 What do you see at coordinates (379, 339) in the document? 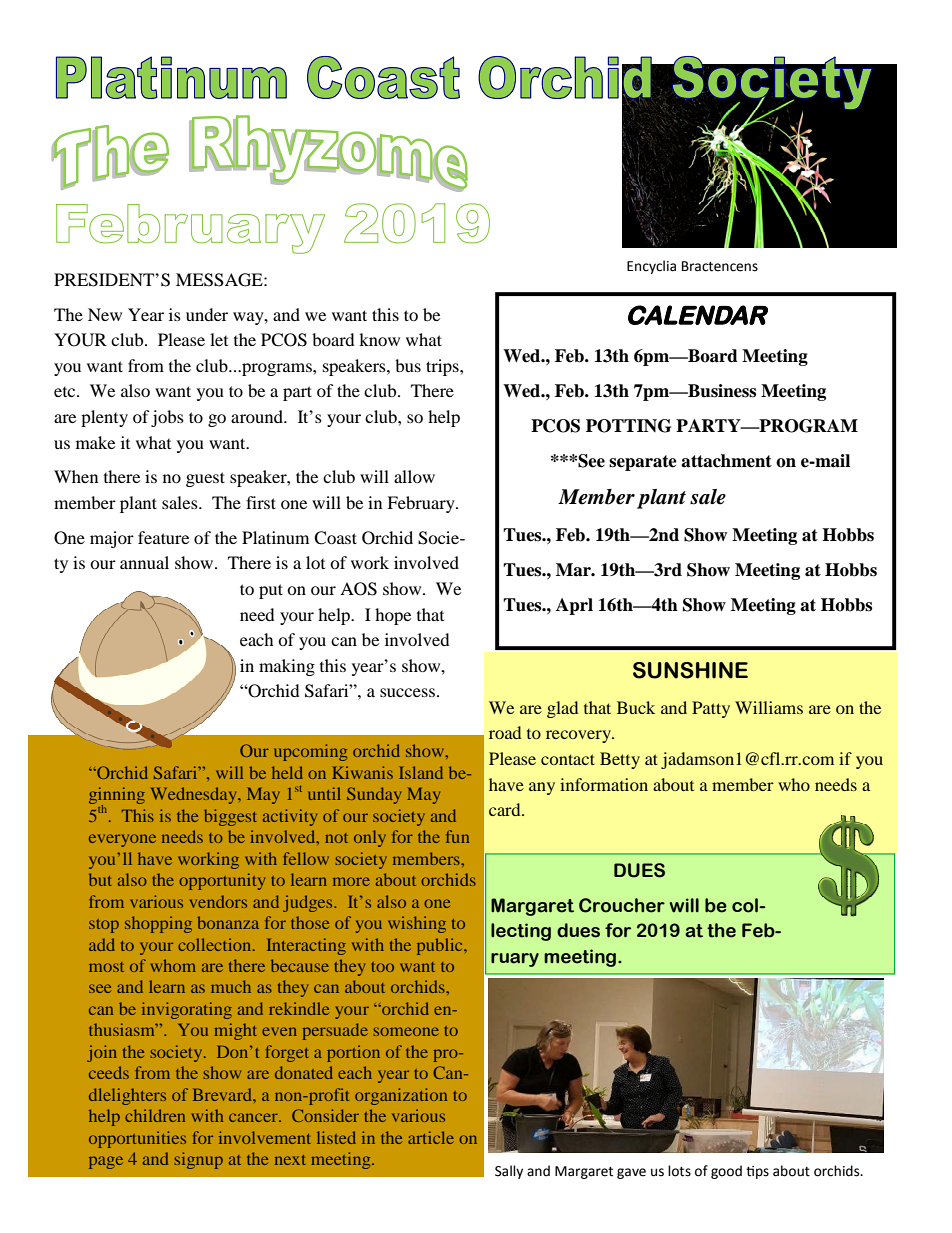
I see `know` at bounding box center [379, 339].
